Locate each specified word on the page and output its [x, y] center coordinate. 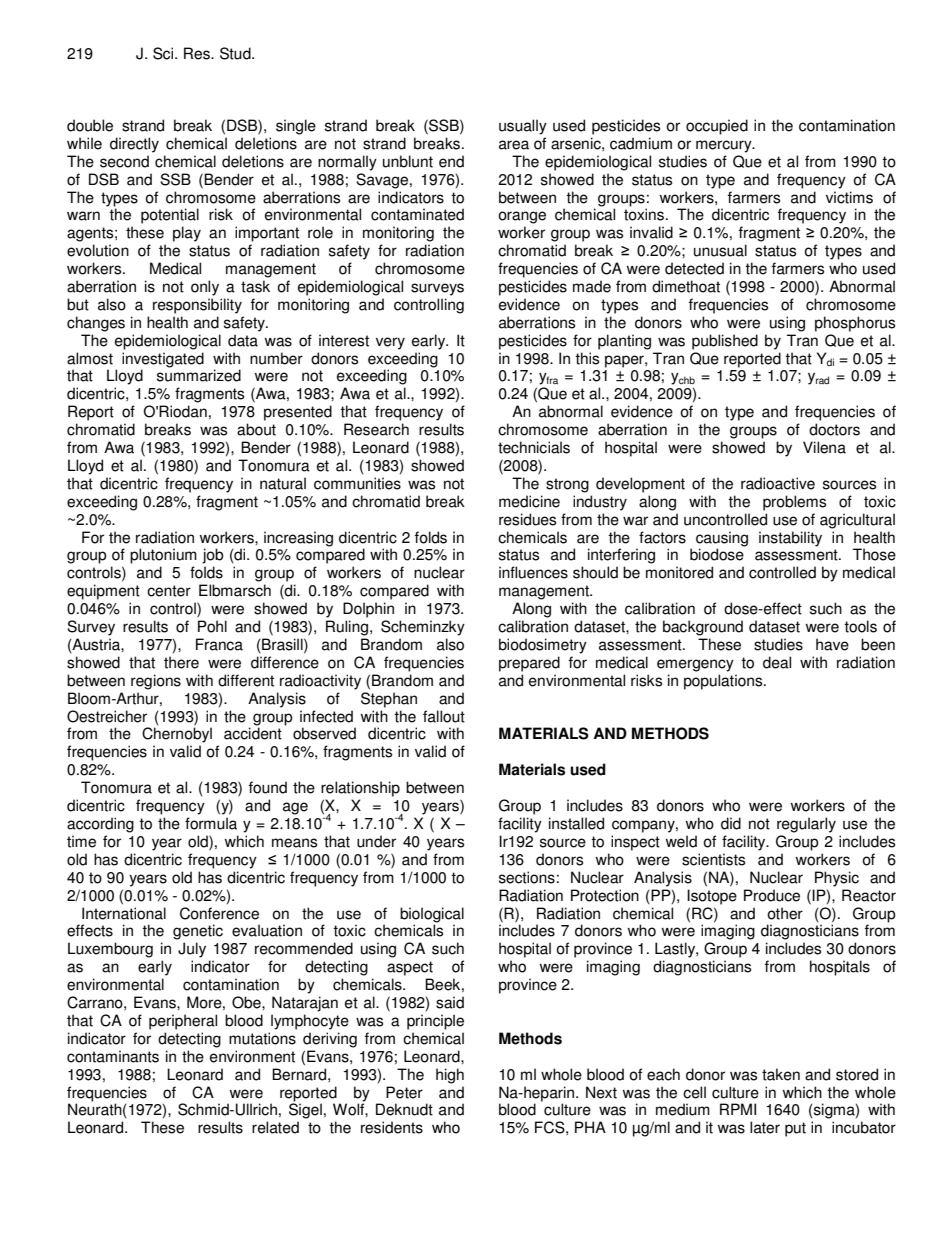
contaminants [113, 1056]
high [450, 1076]
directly [134, 145]
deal [777, 662]
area [514, 145]
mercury [725, 146]
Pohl [212, 626]
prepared [529, 664]
